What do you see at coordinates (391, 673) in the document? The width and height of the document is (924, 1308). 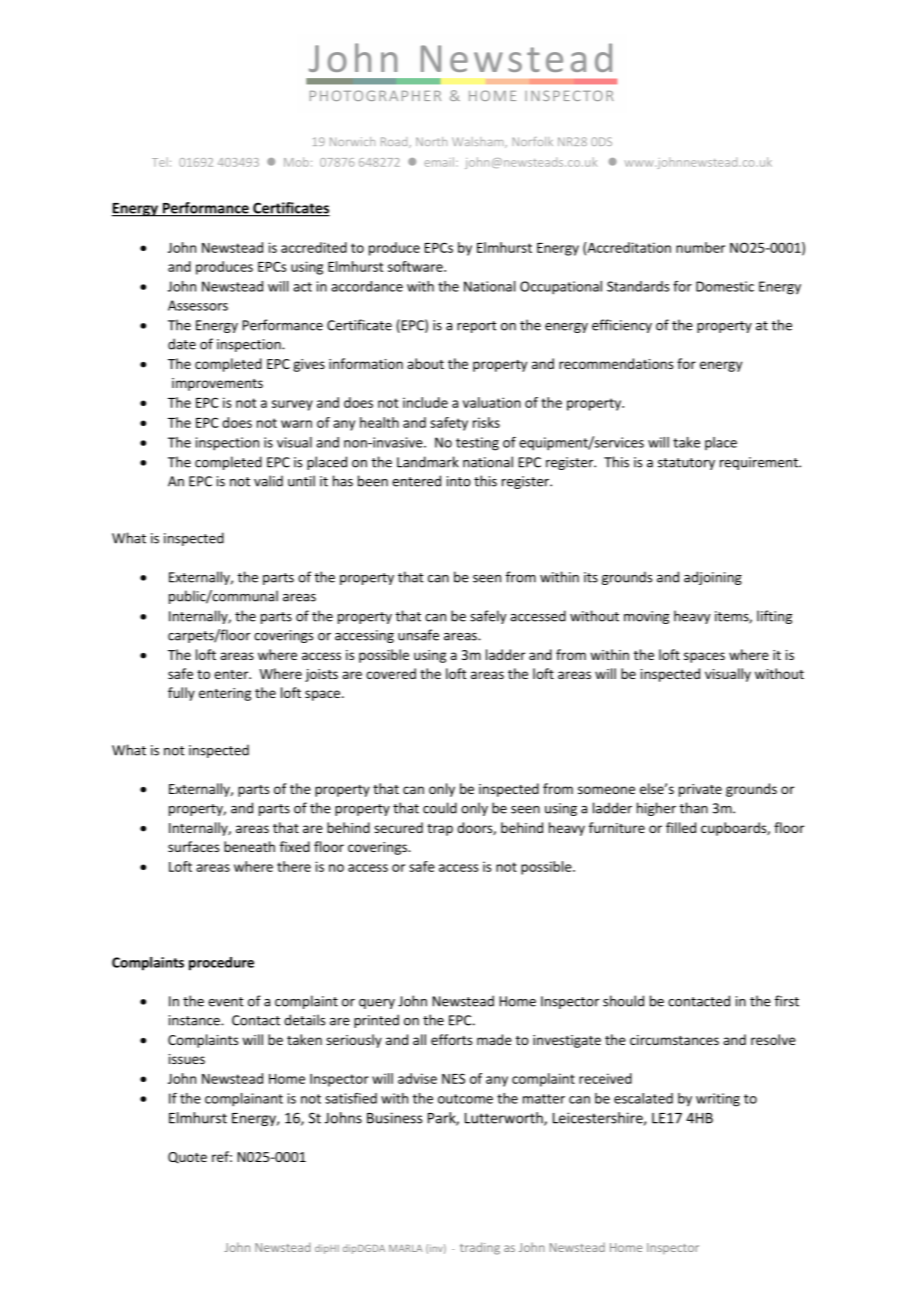 I see `covered` at bounding box center [391, 673].
